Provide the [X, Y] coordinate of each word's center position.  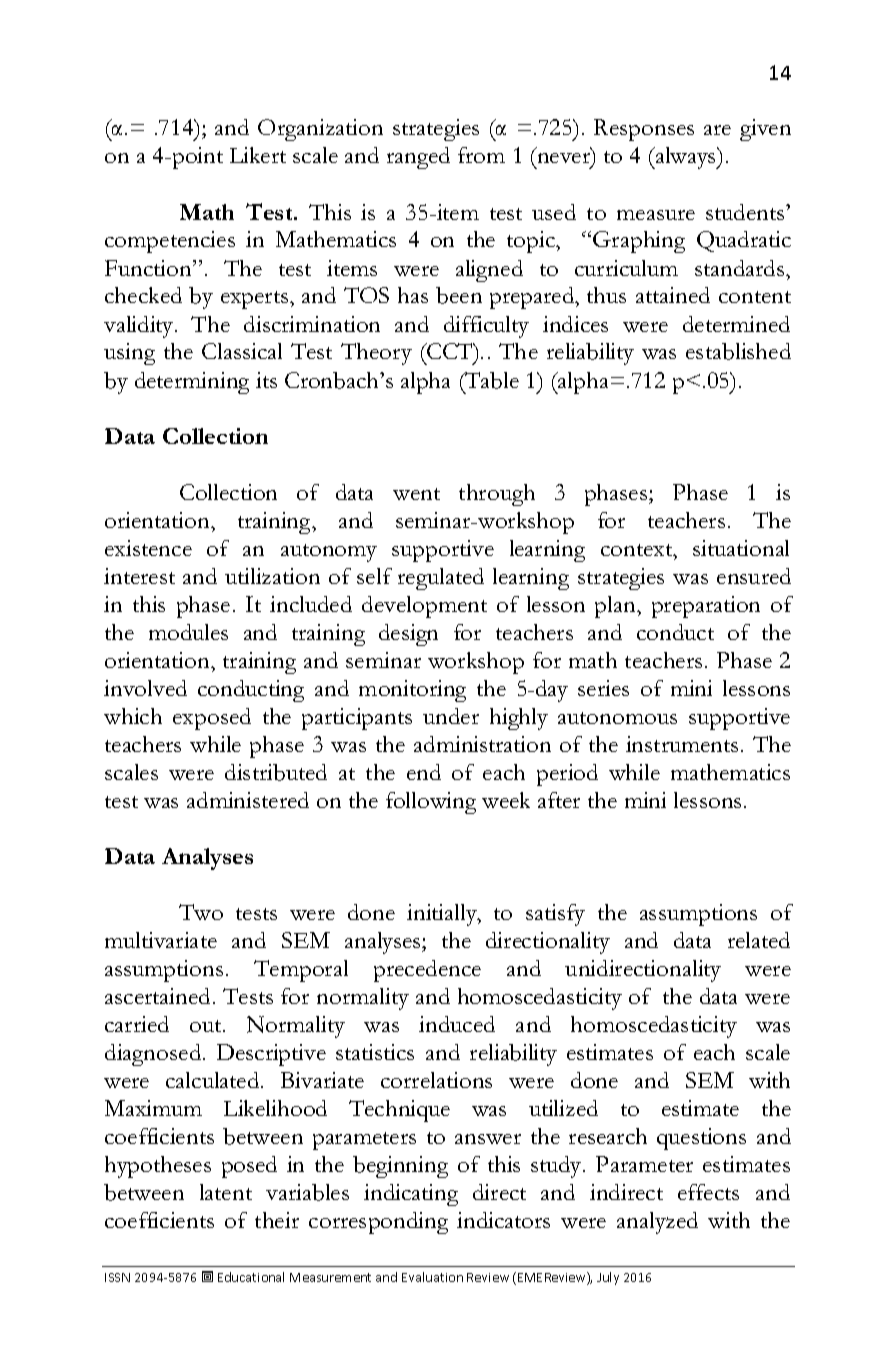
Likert [258, 155]
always [686, 158]
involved [145, 688]
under [451, 716]
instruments [682, 744]
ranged [418, 158]
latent [226, 1192]
